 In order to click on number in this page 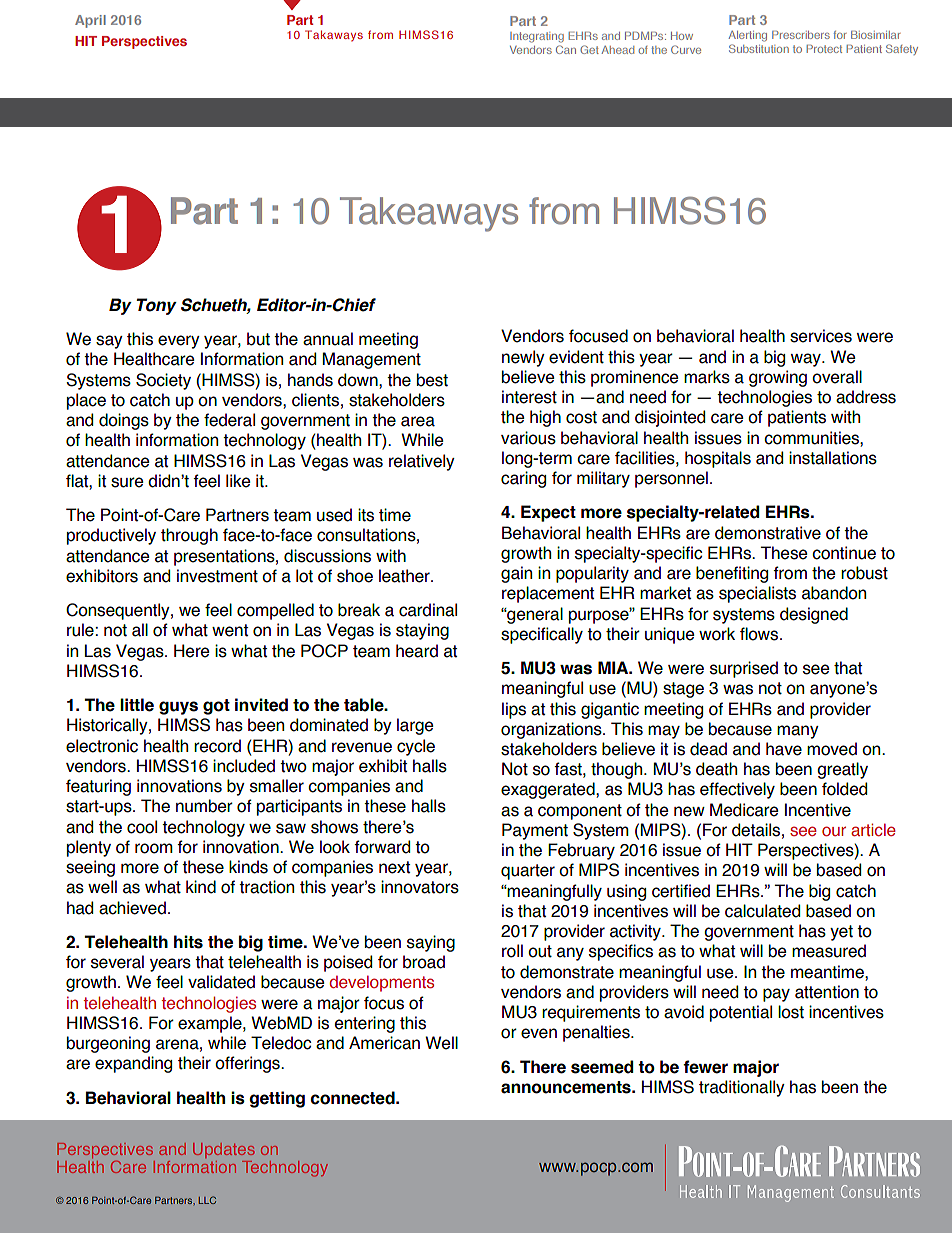, I will do `click(204, 806)`.
